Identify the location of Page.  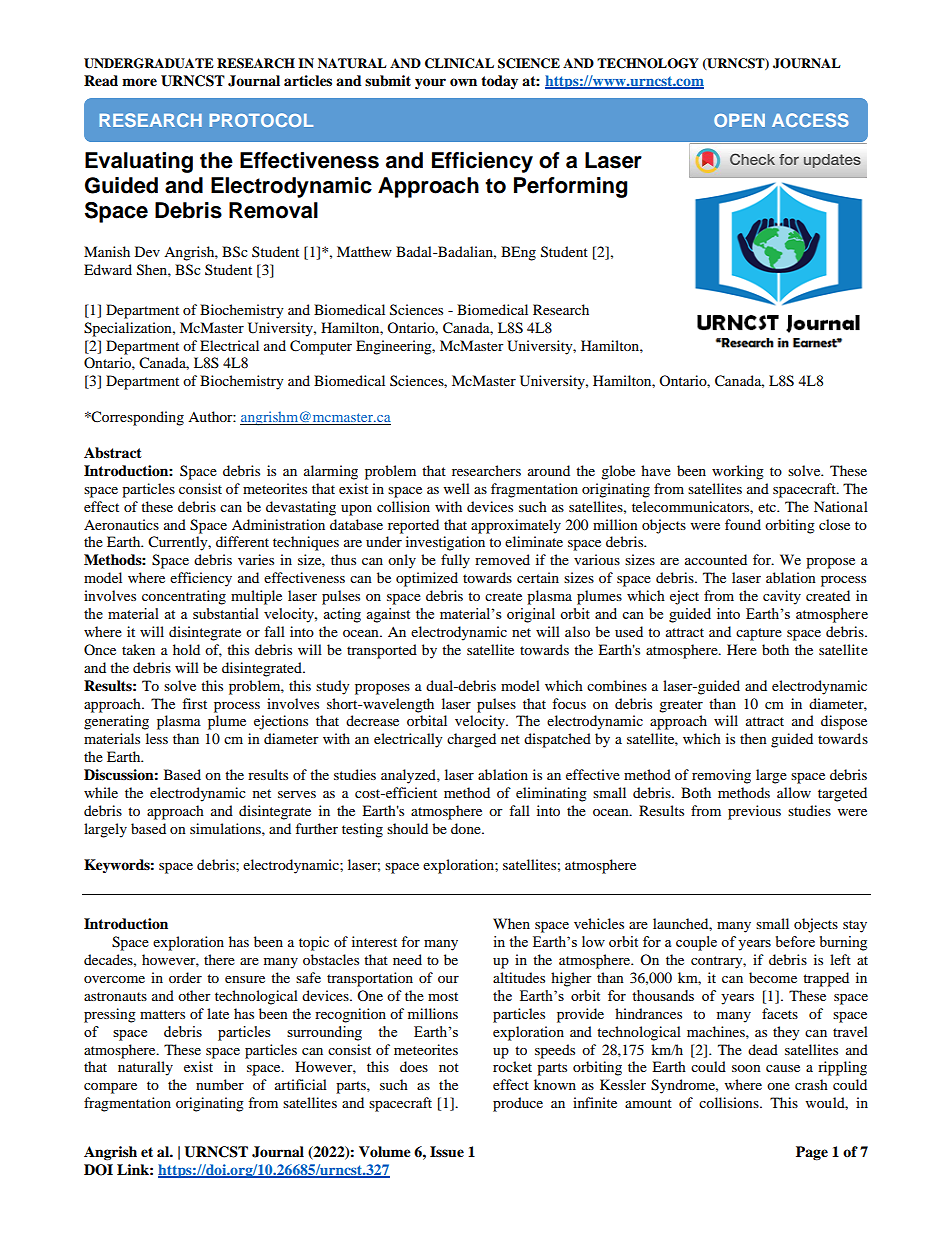
(812, 1153).
